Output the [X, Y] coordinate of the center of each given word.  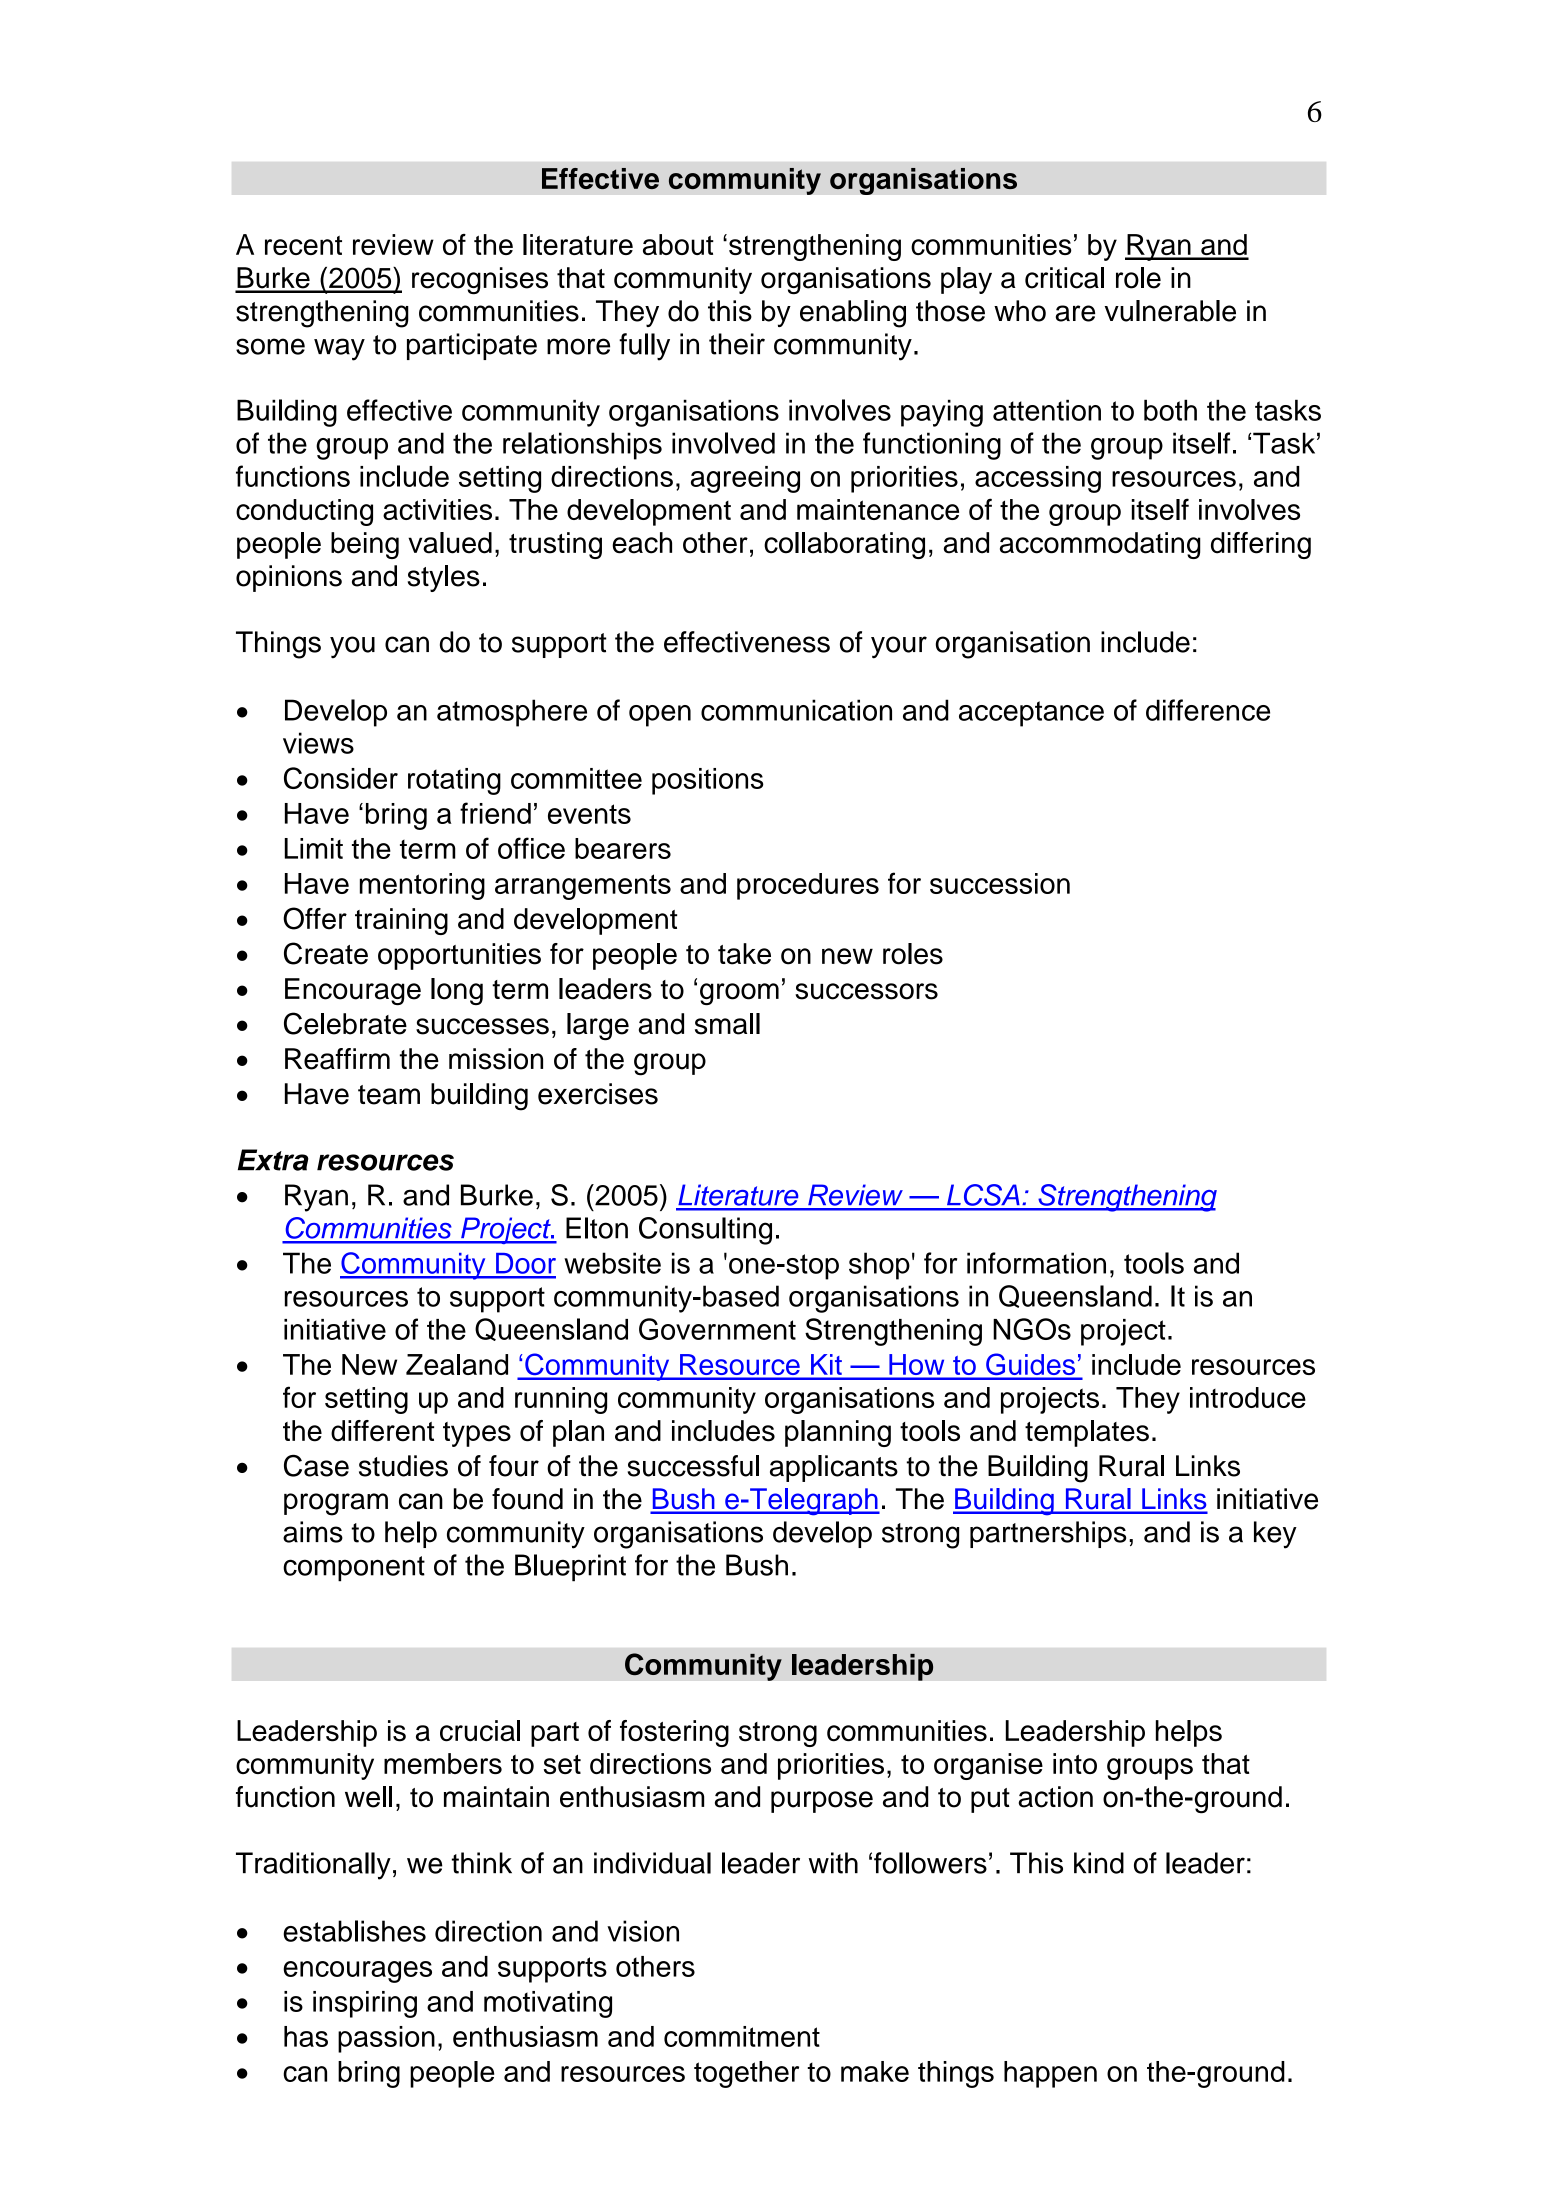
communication [796, 710]
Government [717, 1329]
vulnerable [1170, 311]
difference [1208, 710]
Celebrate [345, 1023]
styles [444, 578]
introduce [1248, 1397]
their [737, 344]
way [339, 349]
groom [739, 994]
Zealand [457, 1364]
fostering [674, 1733]
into [1075, 1763]
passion [386, 2039]
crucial [480, 1731]
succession [1000, 883]
